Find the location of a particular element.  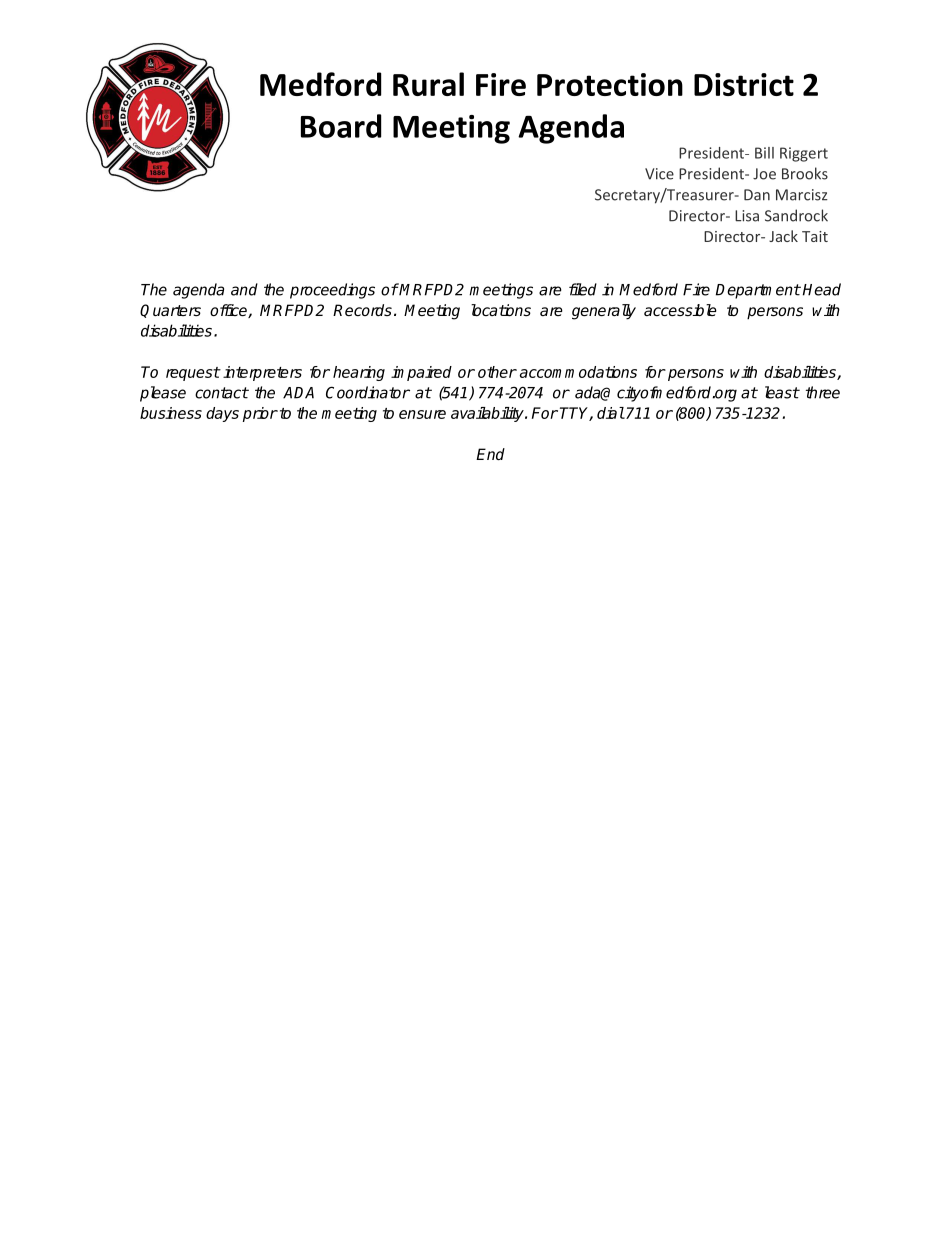

Department is located at coordinates (758, 291).
